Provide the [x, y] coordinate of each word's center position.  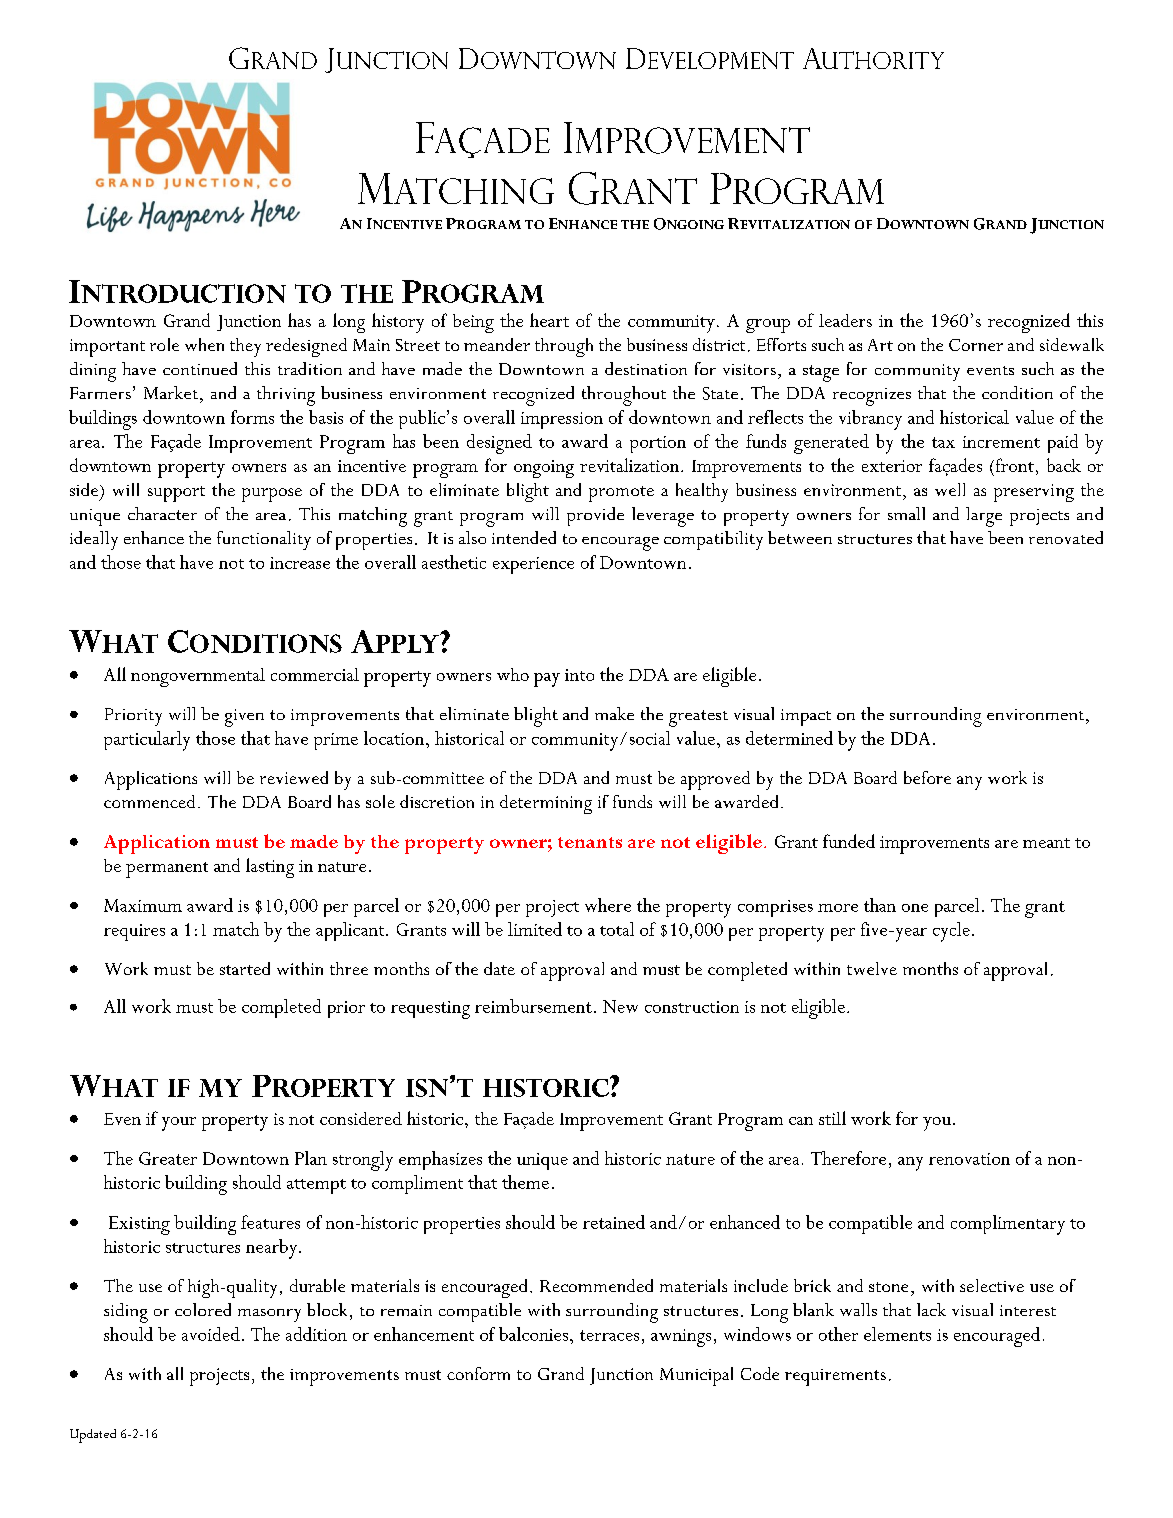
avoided [211, 1334]
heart [549, 320]
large [984, 517]
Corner [976, 345]
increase [300, 563]
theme [525, 1182]
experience [533, 565]
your [179, 1124]
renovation [969, 1159]
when [204, 344]
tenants [590, 842]
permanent [167, 870]
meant [1046, 843]
